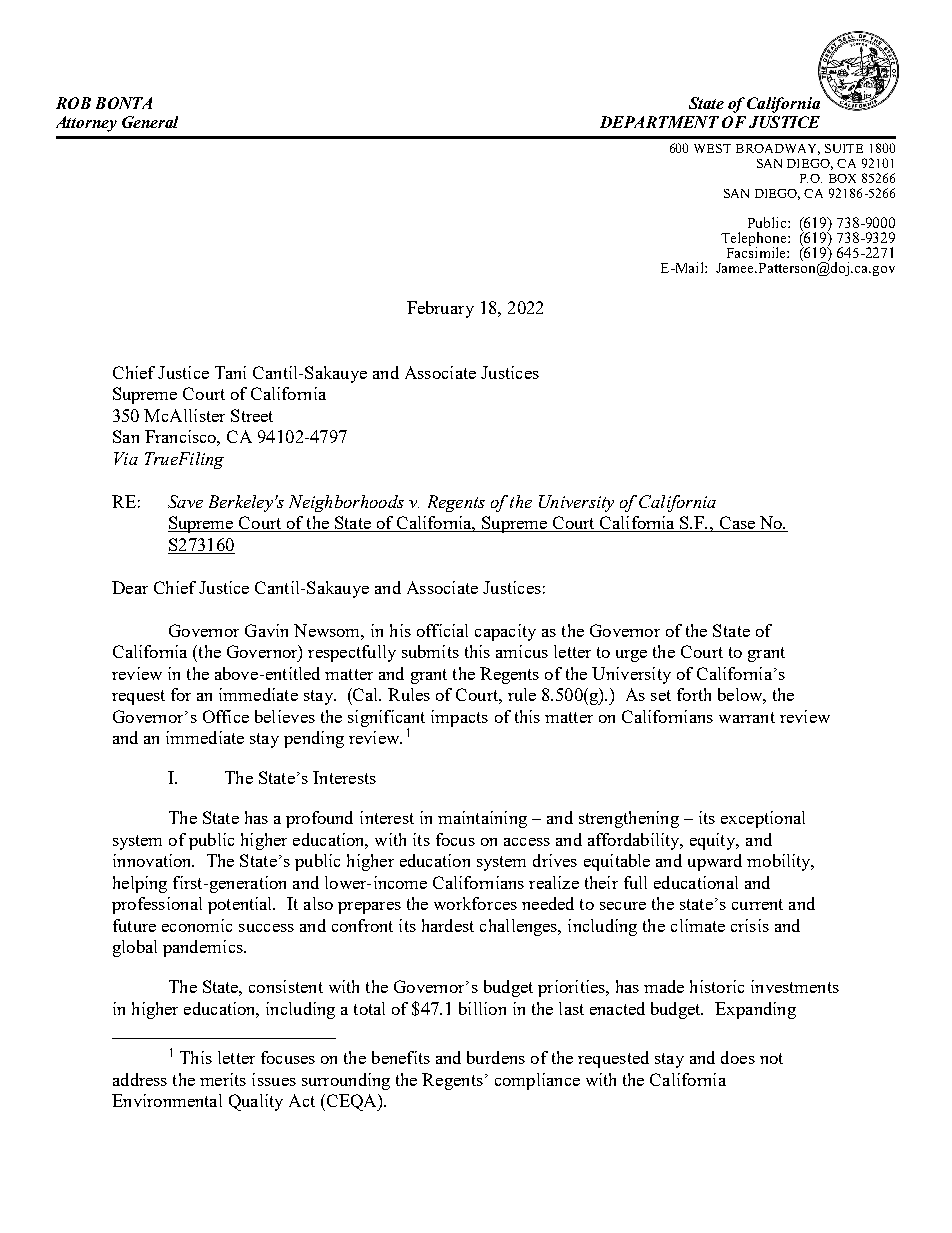 The width and height of the screenshot is (952, 1233). I want to click on Dear, so click(130, 587).
